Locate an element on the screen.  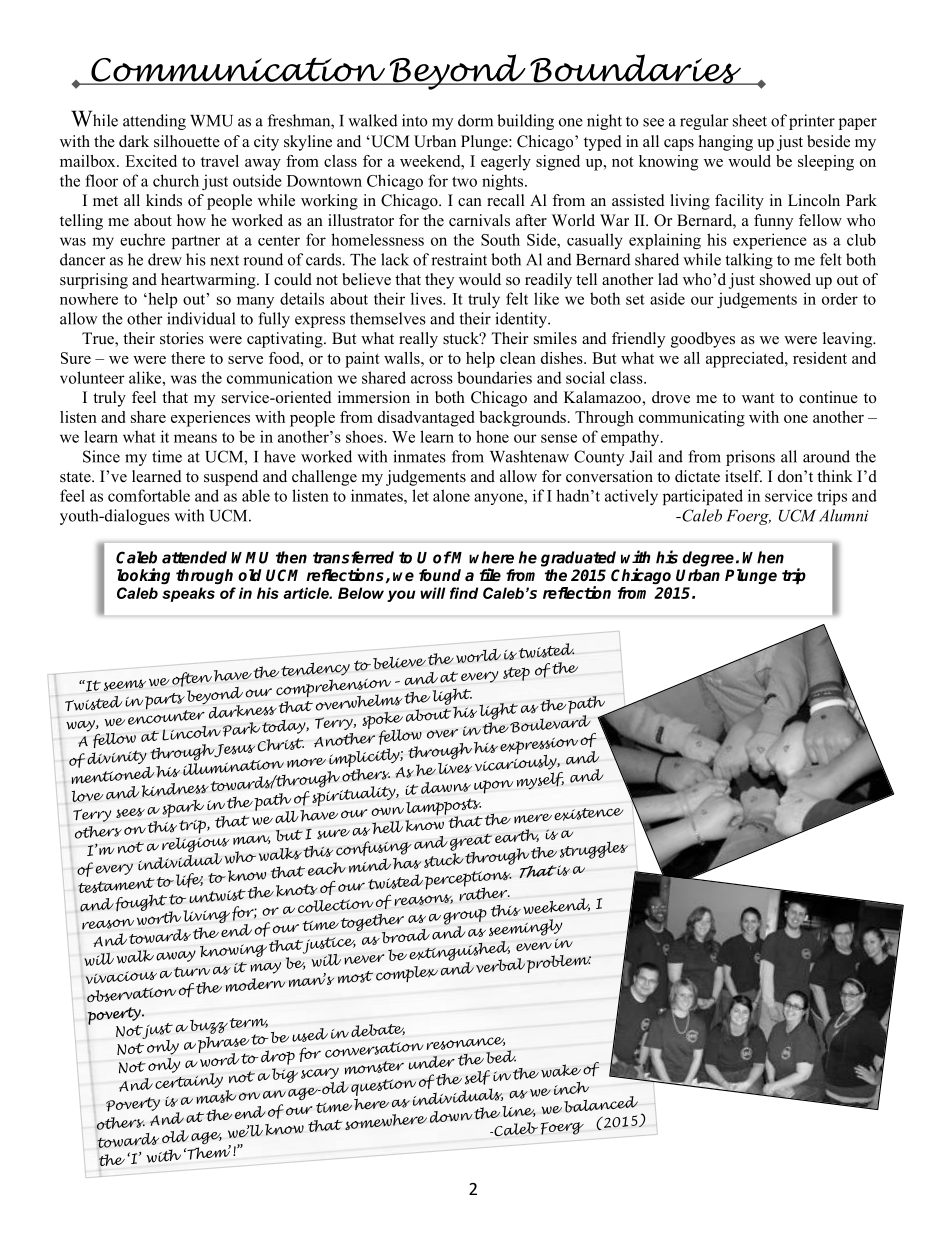
suspend is located at coordinates (231, 478).
